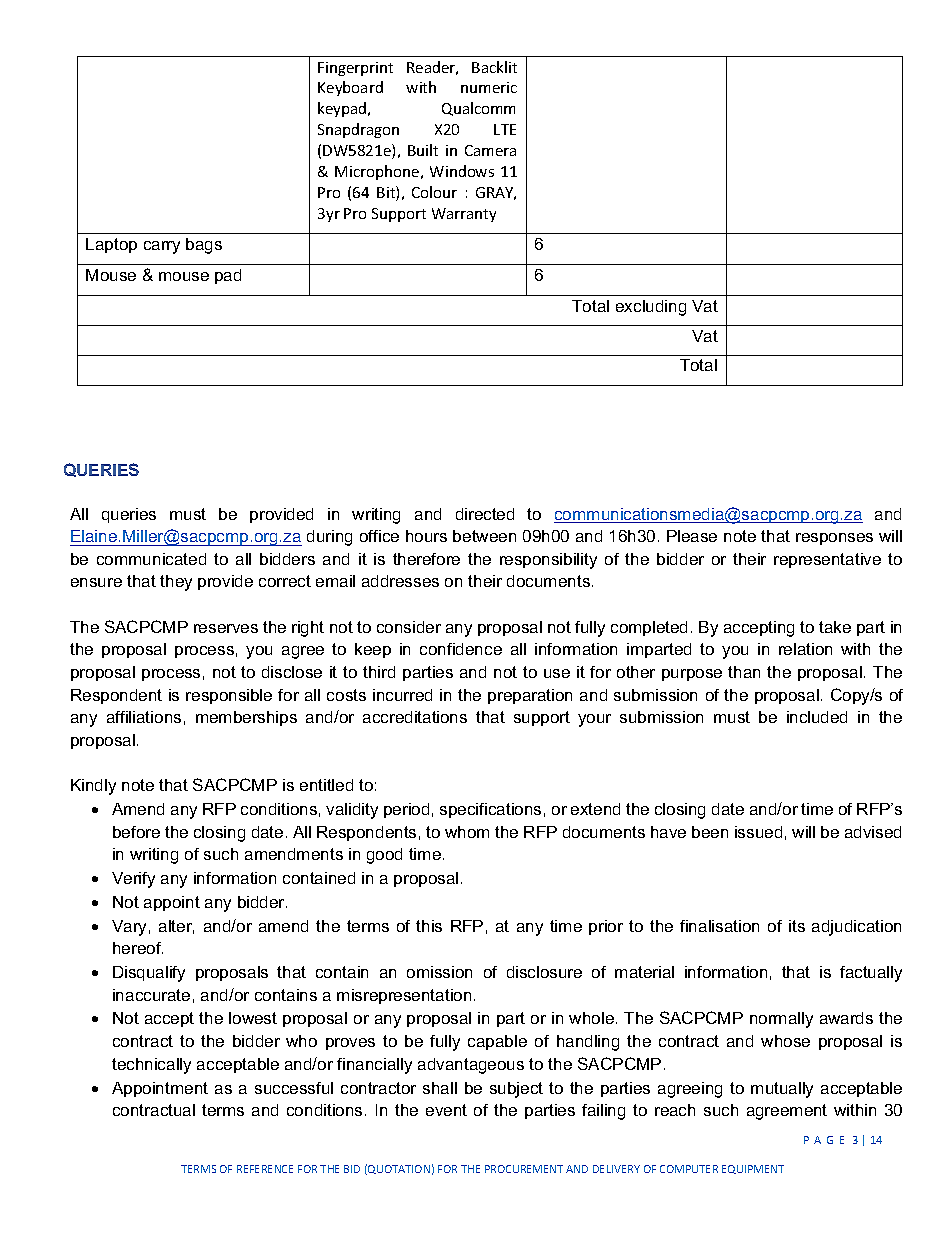 This page has height=1233, width=952. I want to click on Keyboard, so click(350, 88).
